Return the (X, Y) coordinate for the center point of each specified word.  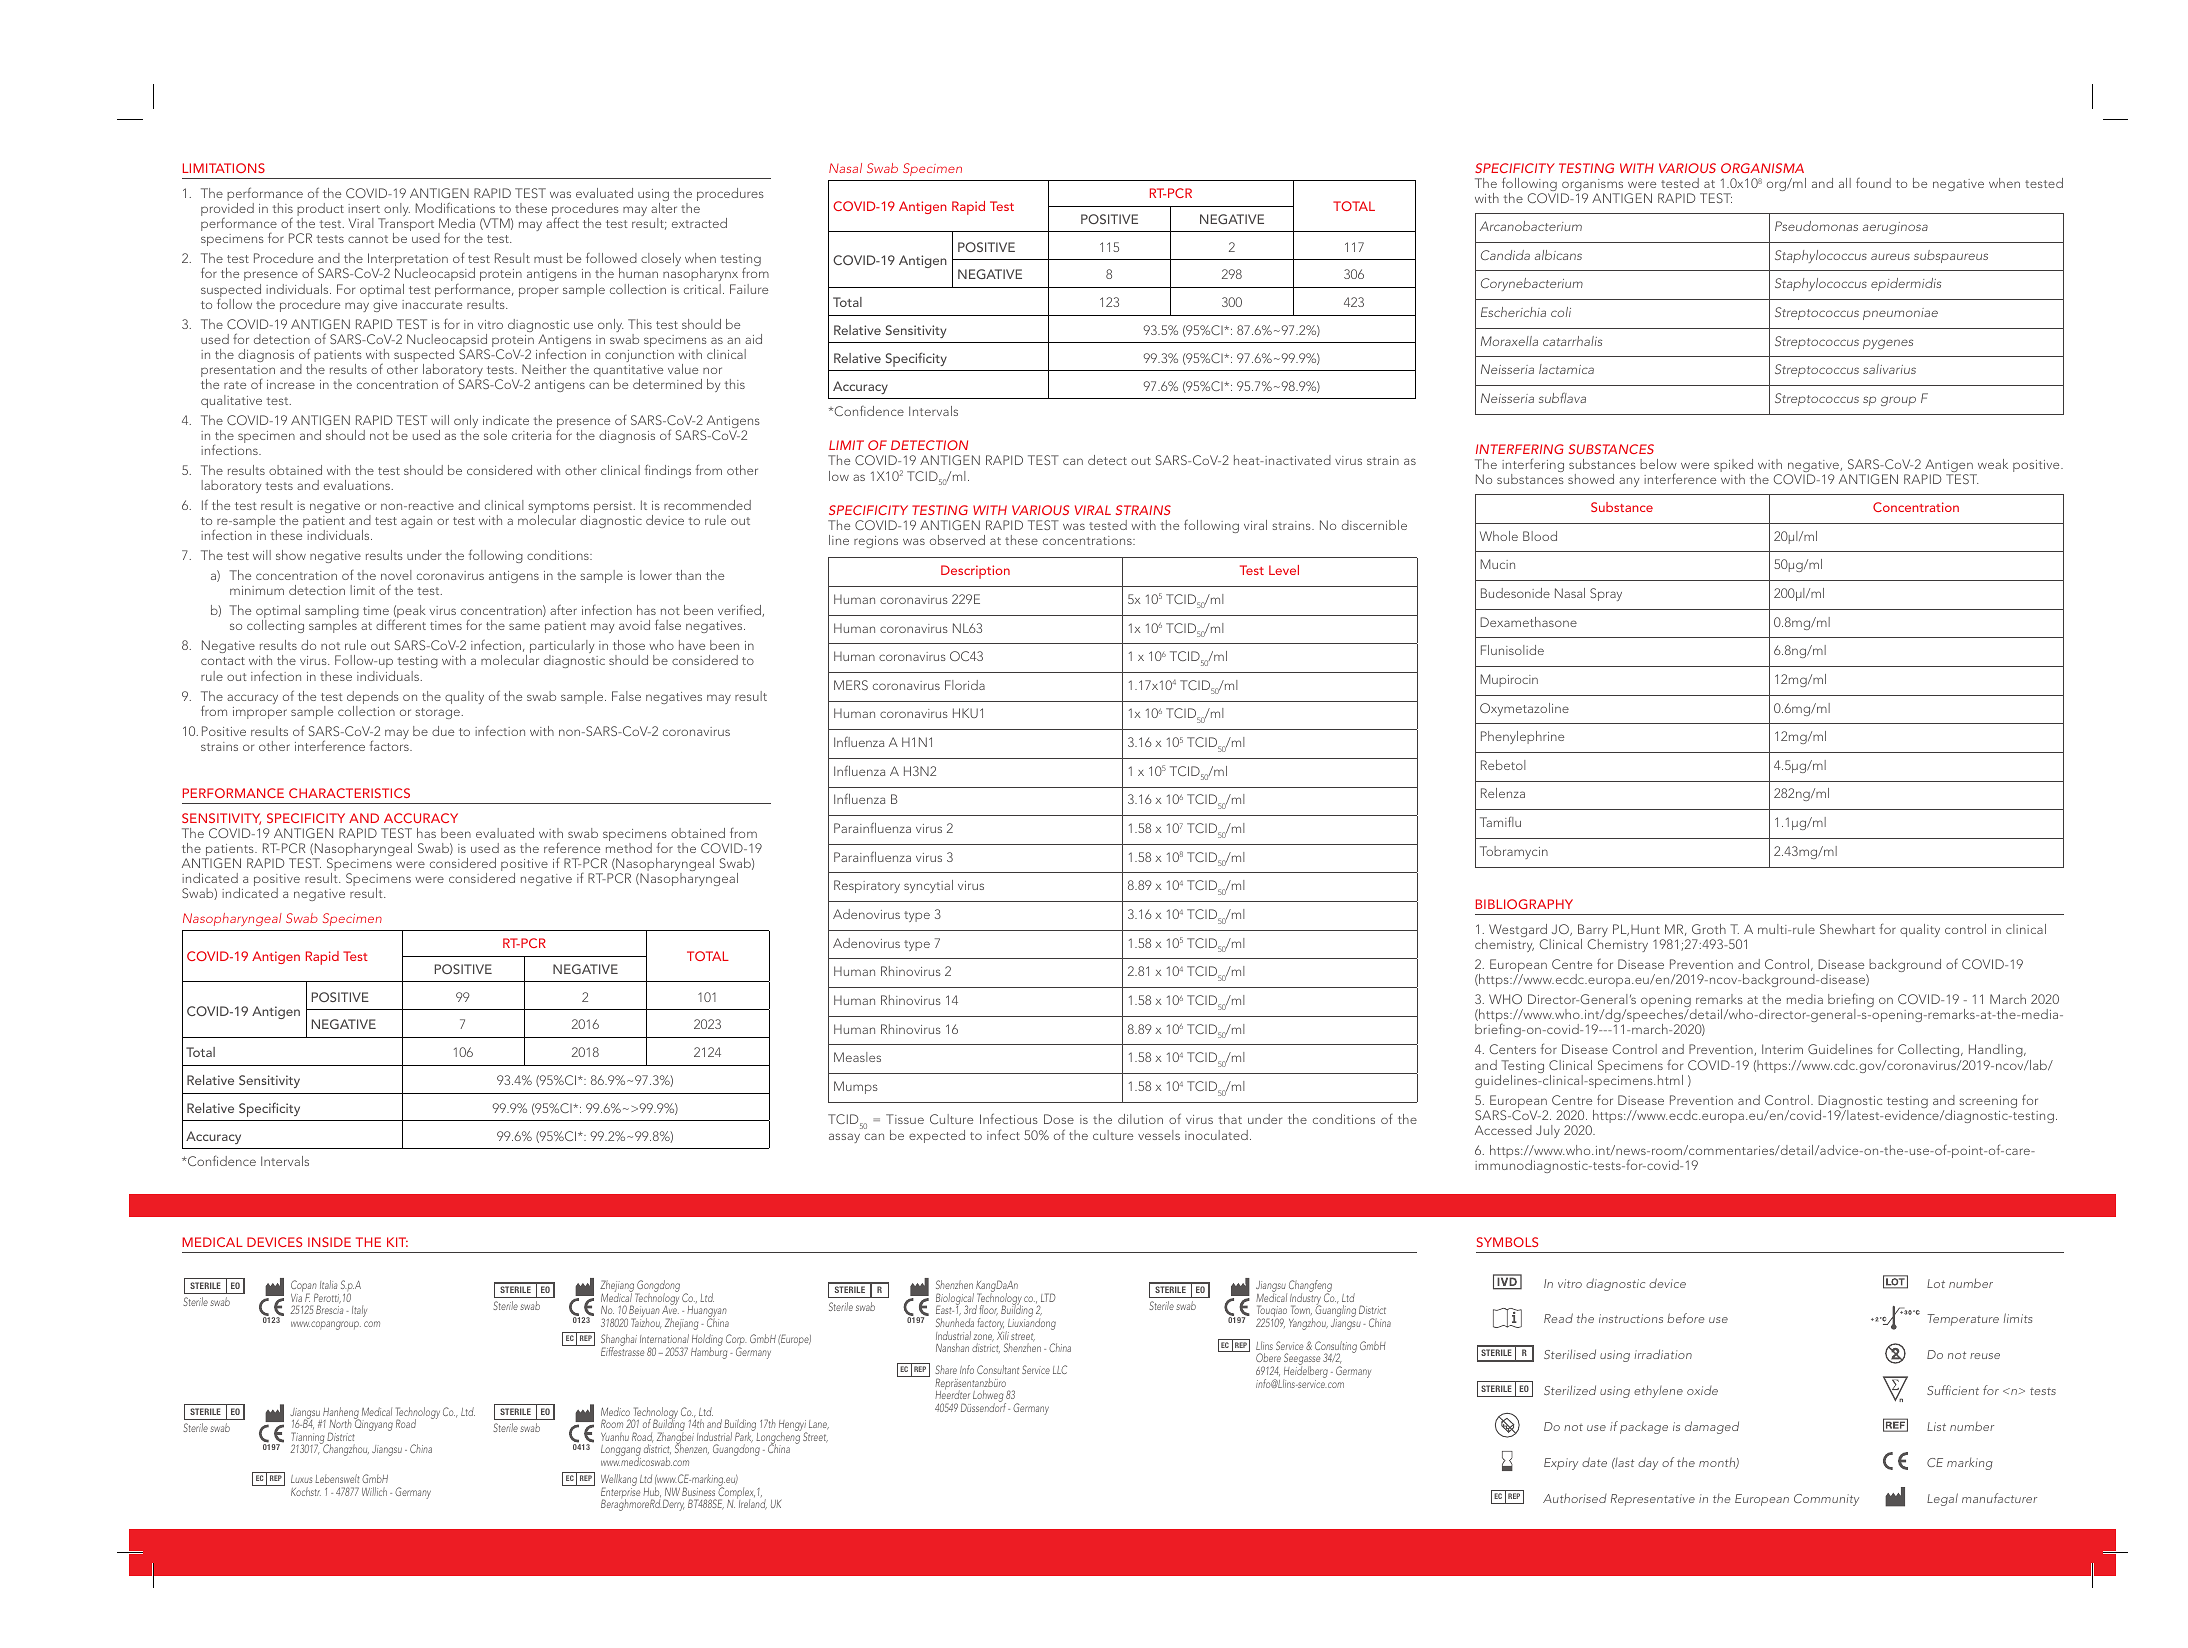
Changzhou (345, 1449)
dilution (1140, 1119)
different (401, 624)
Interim (1782, 1049)
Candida (1505, 255)
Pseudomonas (1816, 226)
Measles (857, 1057)
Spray (1606, 594)
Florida (965, 685)
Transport (406, 226)
